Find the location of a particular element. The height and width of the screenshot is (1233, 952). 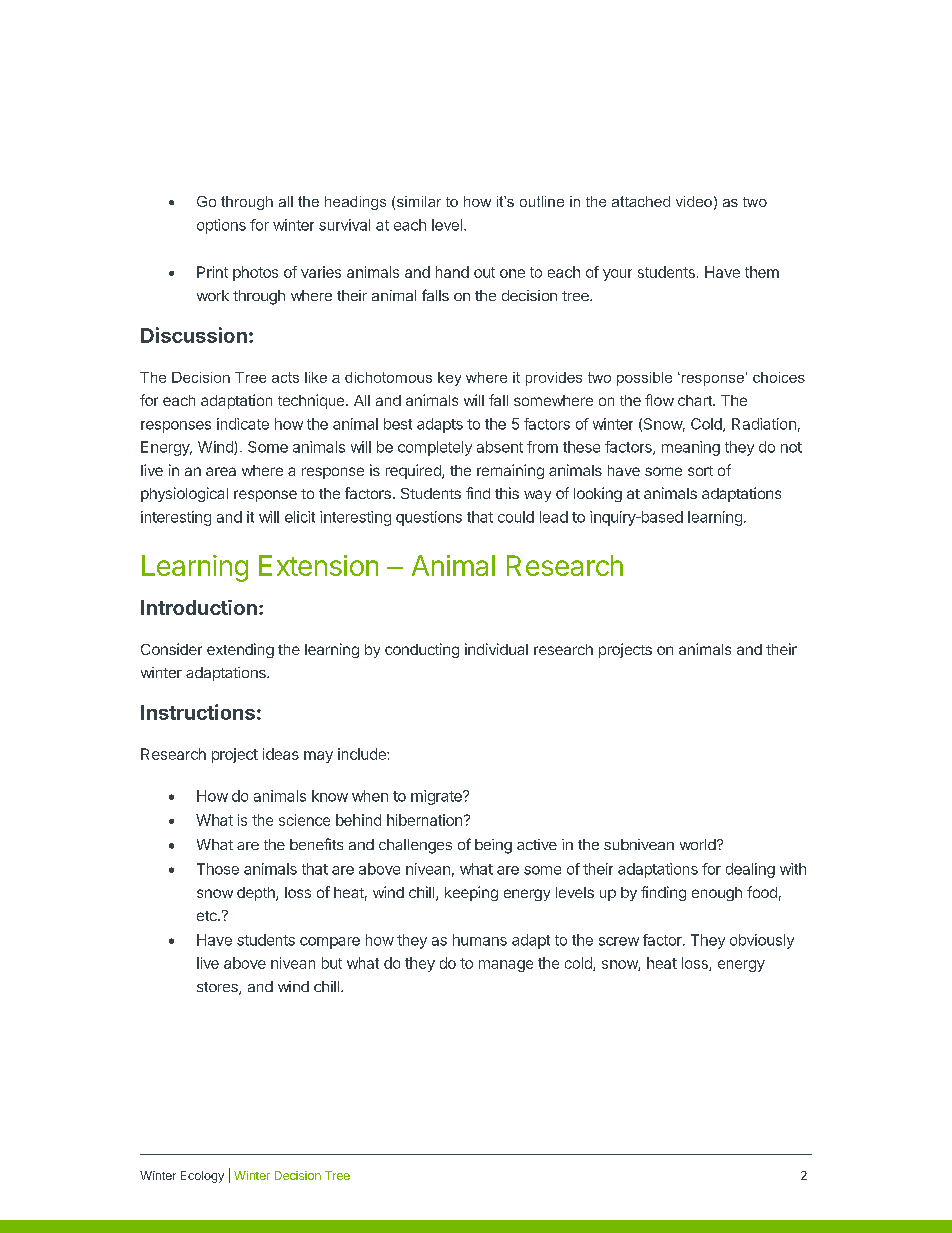

enough is located at coordinates (717, 894).
